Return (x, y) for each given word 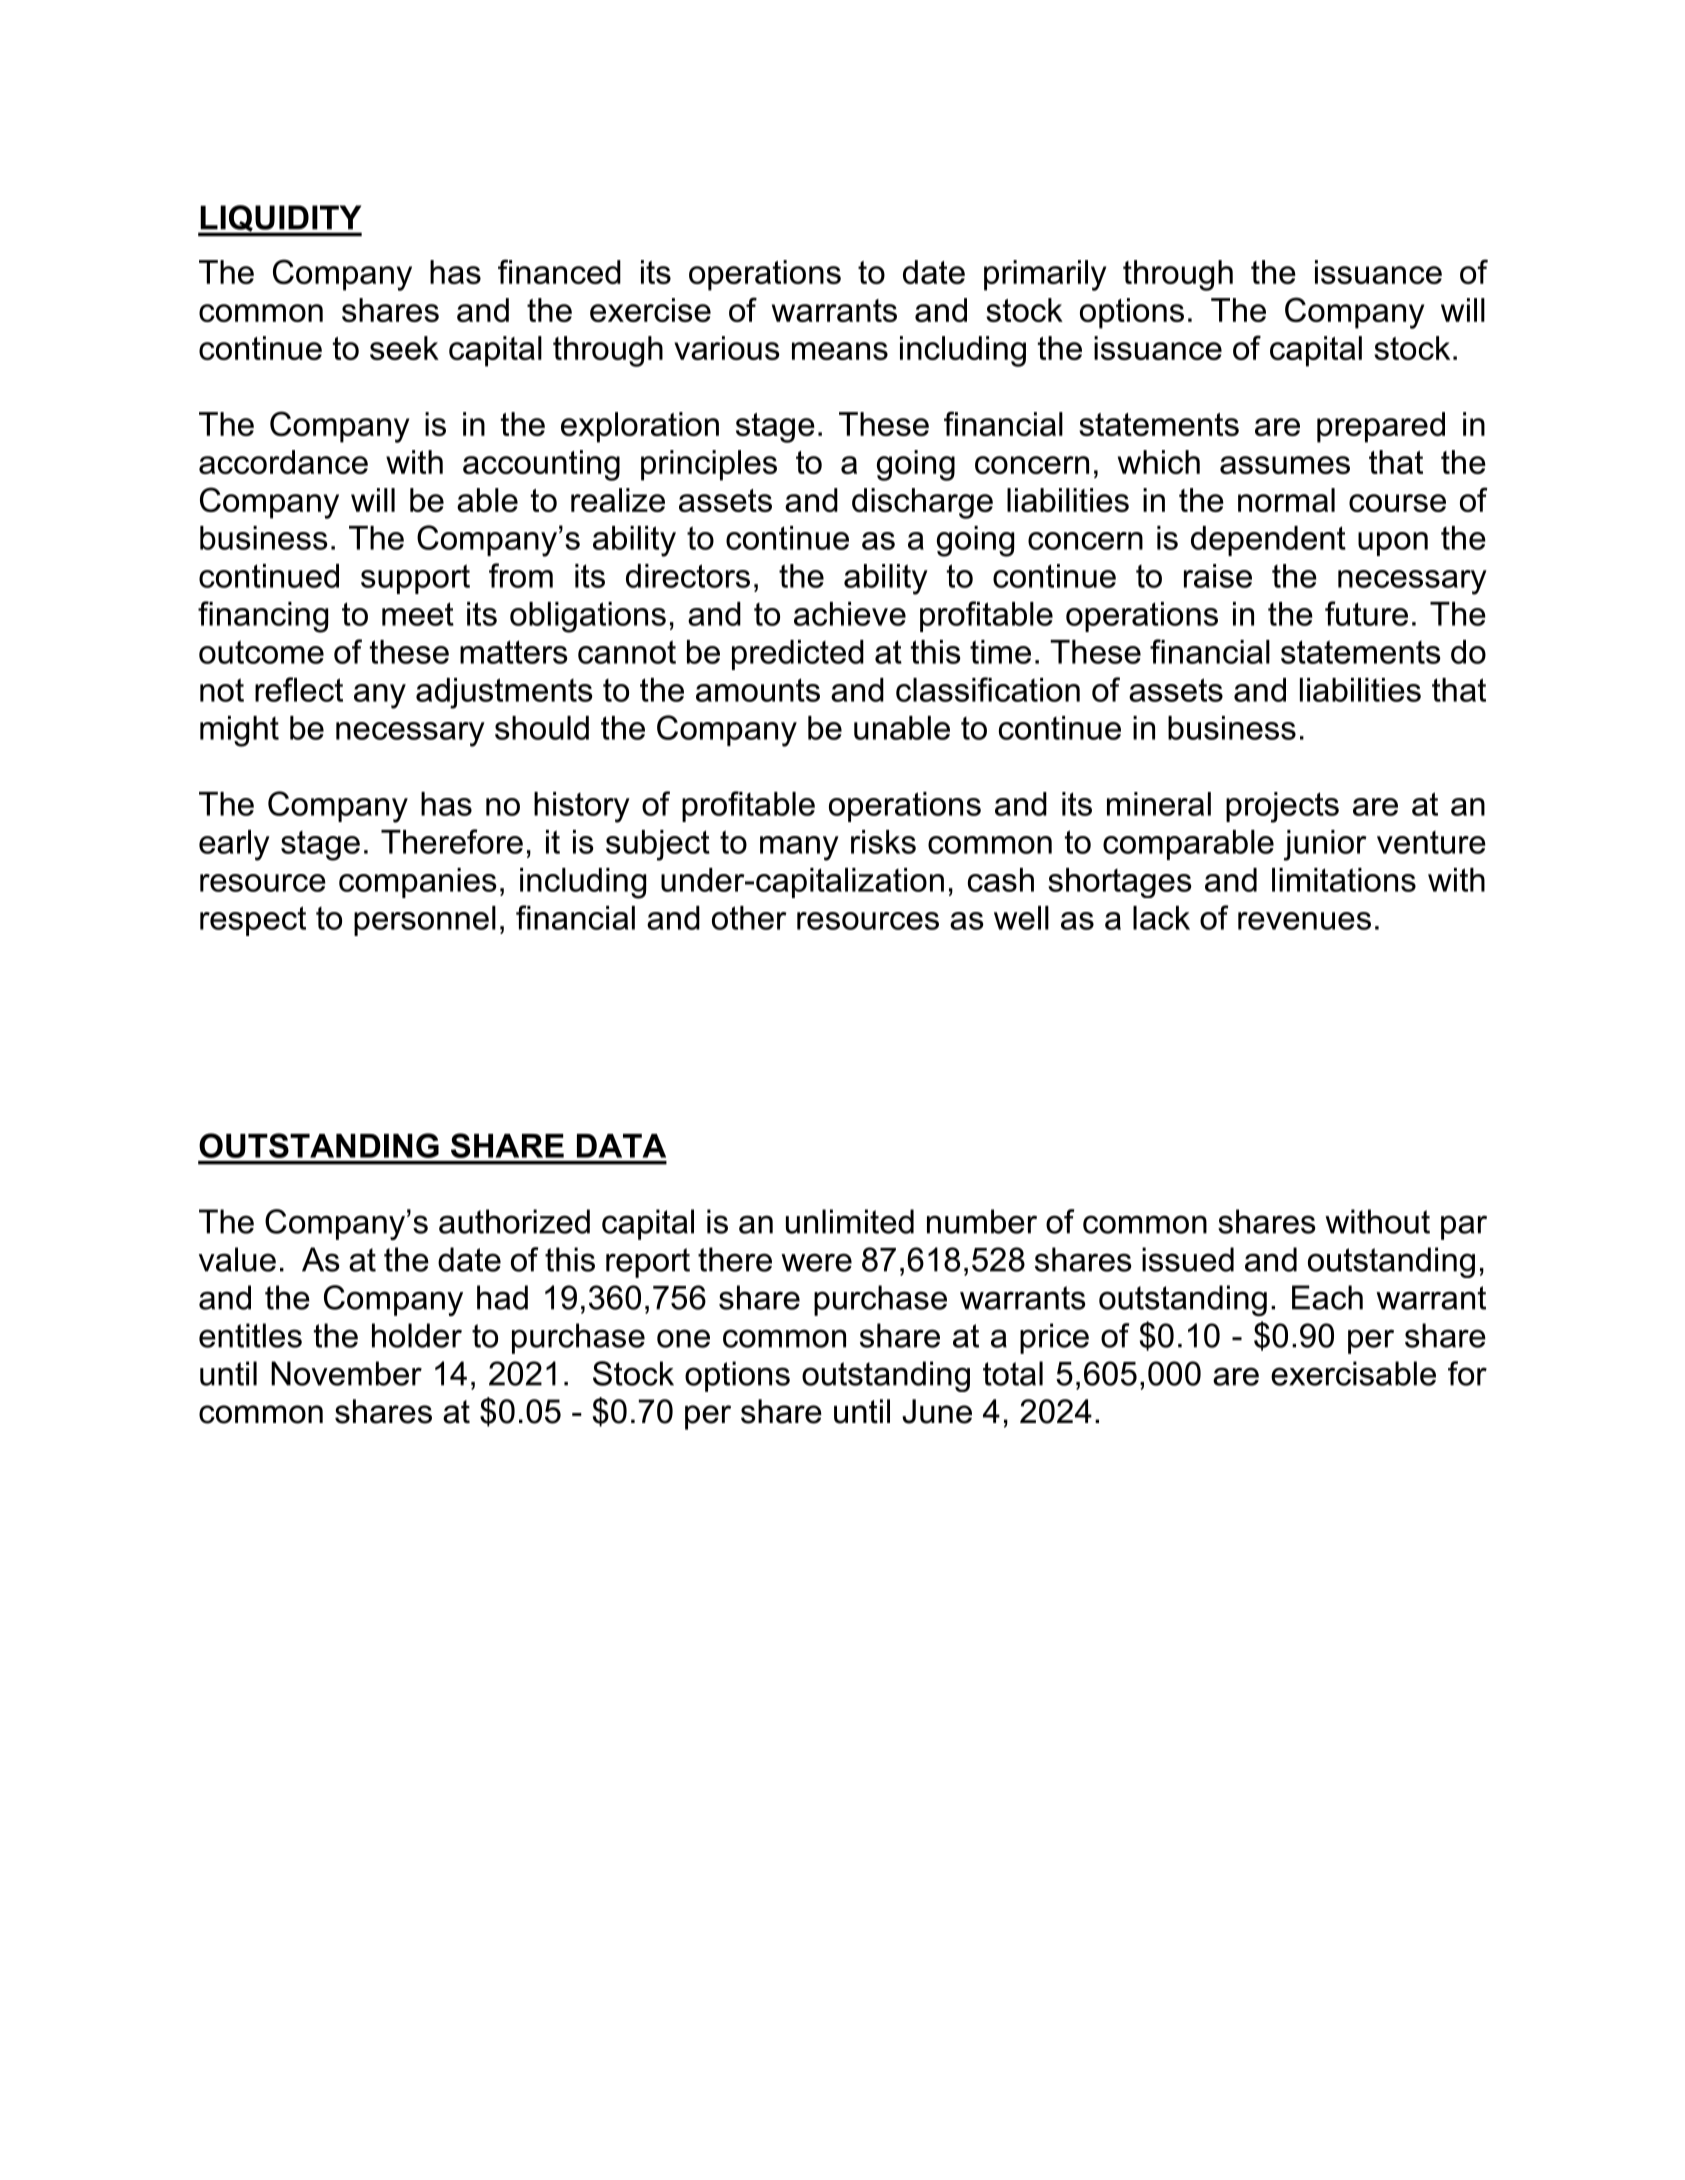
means (840, 351)
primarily (1045, 275)
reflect (299, 689)
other (749, 918)
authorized (514, 1221)
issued (1188, 1259)
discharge (922, 503)
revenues (1304, 921)
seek (404, 348)
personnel (425, 921)
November (346, 1373)
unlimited (850, 1221)
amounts (758, 690)
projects (1282, 807)
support (415, 579)
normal (1286, 500)
